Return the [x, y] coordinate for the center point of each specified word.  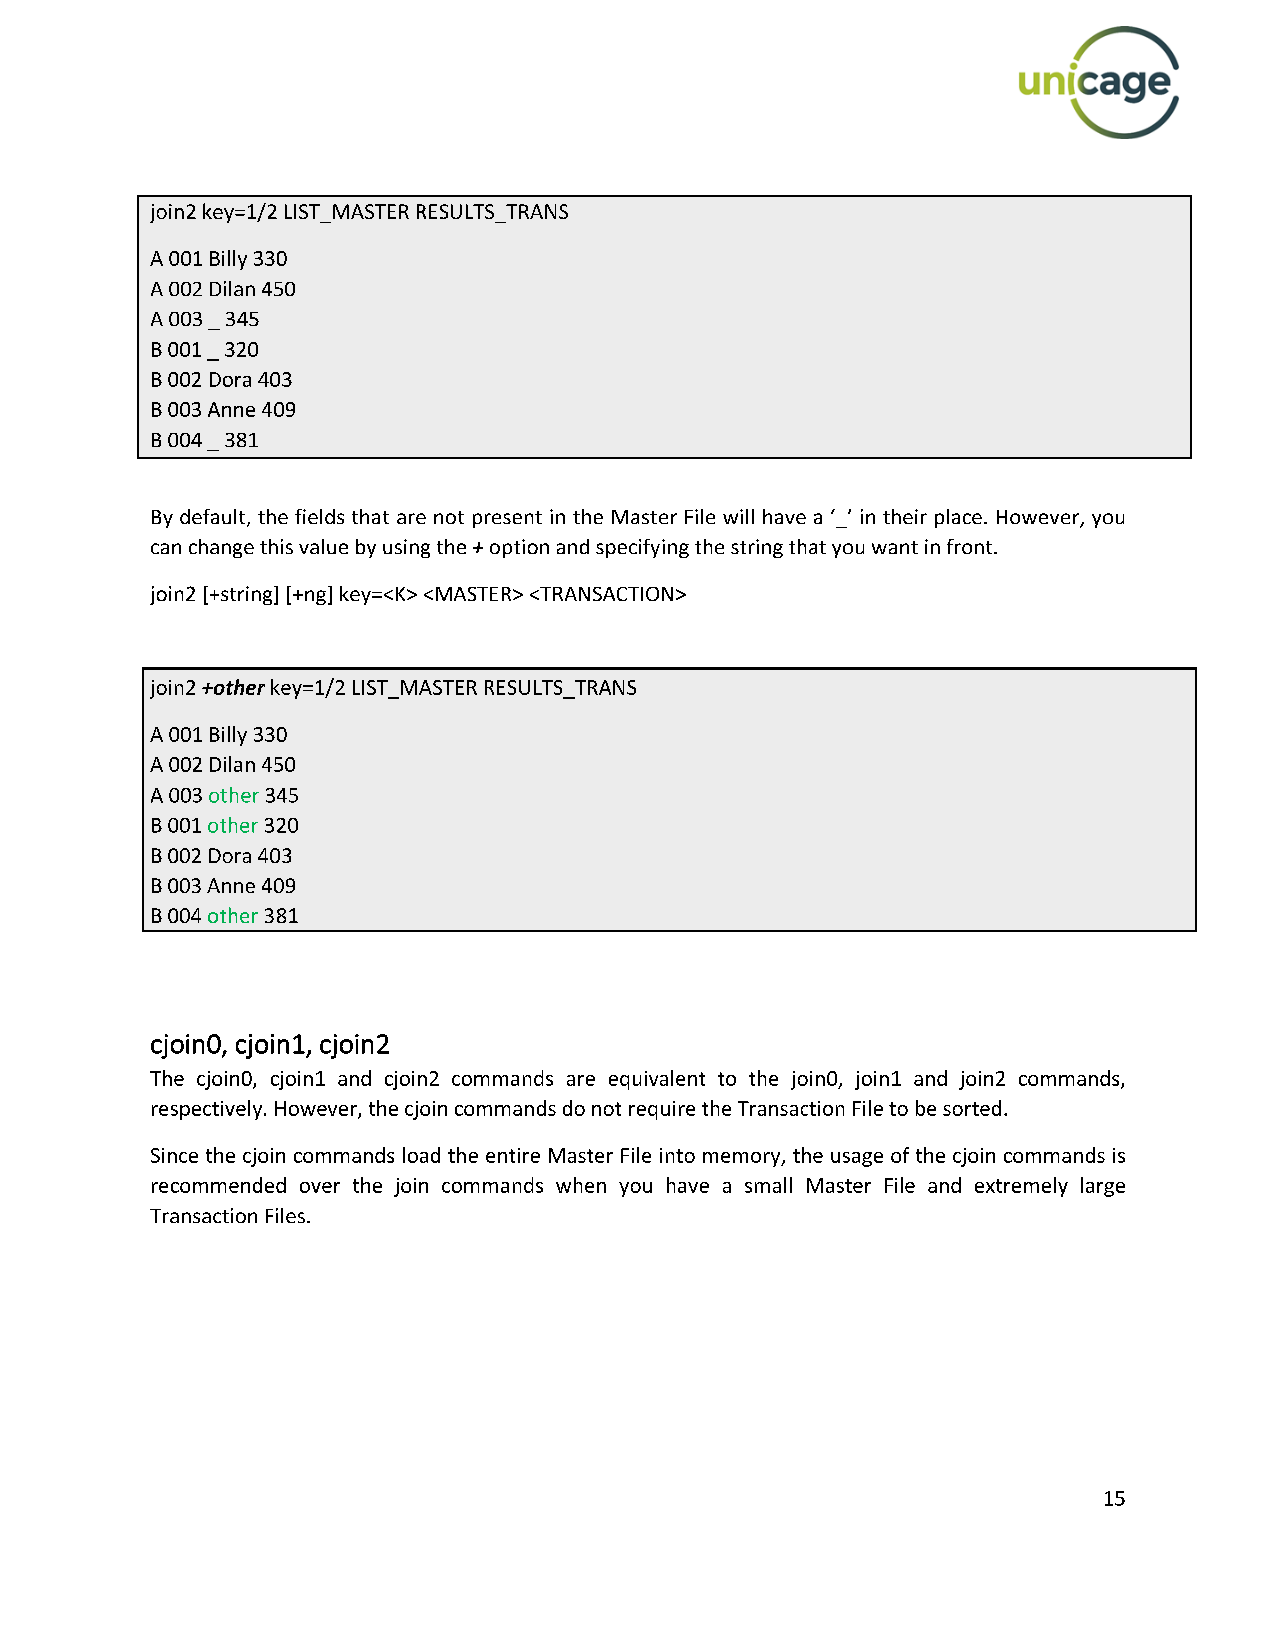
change [221, 548]
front [971, 546]
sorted [972, 1108]
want [895, 547]
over [320, 1187]
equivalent [657, 1080]
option [519, 548]
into [677, 1155]
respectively [208, 1110]
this [276, 546]
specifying [642, 548]
